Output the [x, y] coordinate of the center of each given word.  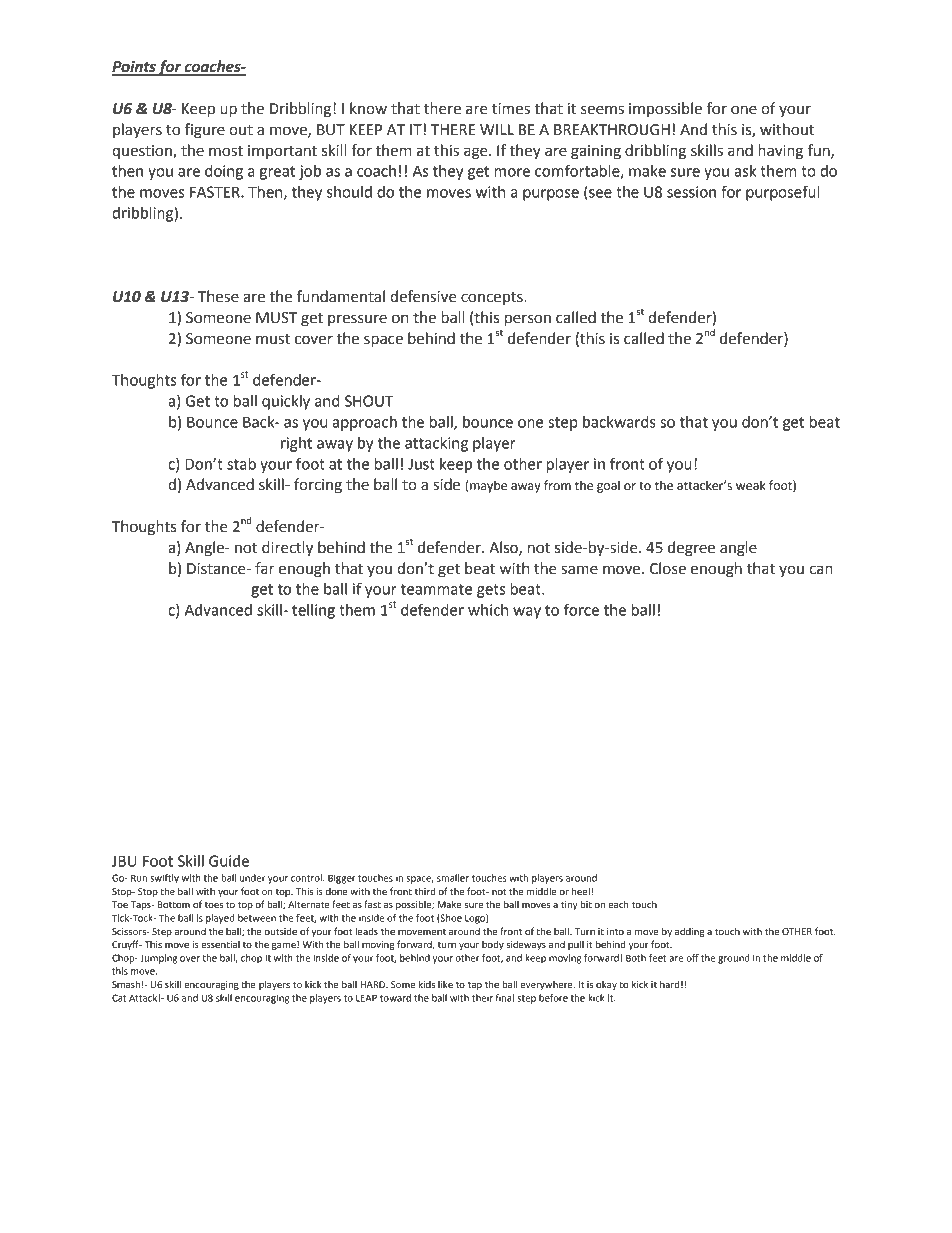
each [619, 904]
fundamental [341, 296]
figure [205, 131]
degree [691, 549]
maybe [488, 486]
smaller [453, 878]
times [511, 109]
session [691, 192]
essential [220, 944]
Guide [229, 861]
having [780, 152]
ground [734, 959]
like [445, 984]
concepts [493, 298]
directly [287, 549]
